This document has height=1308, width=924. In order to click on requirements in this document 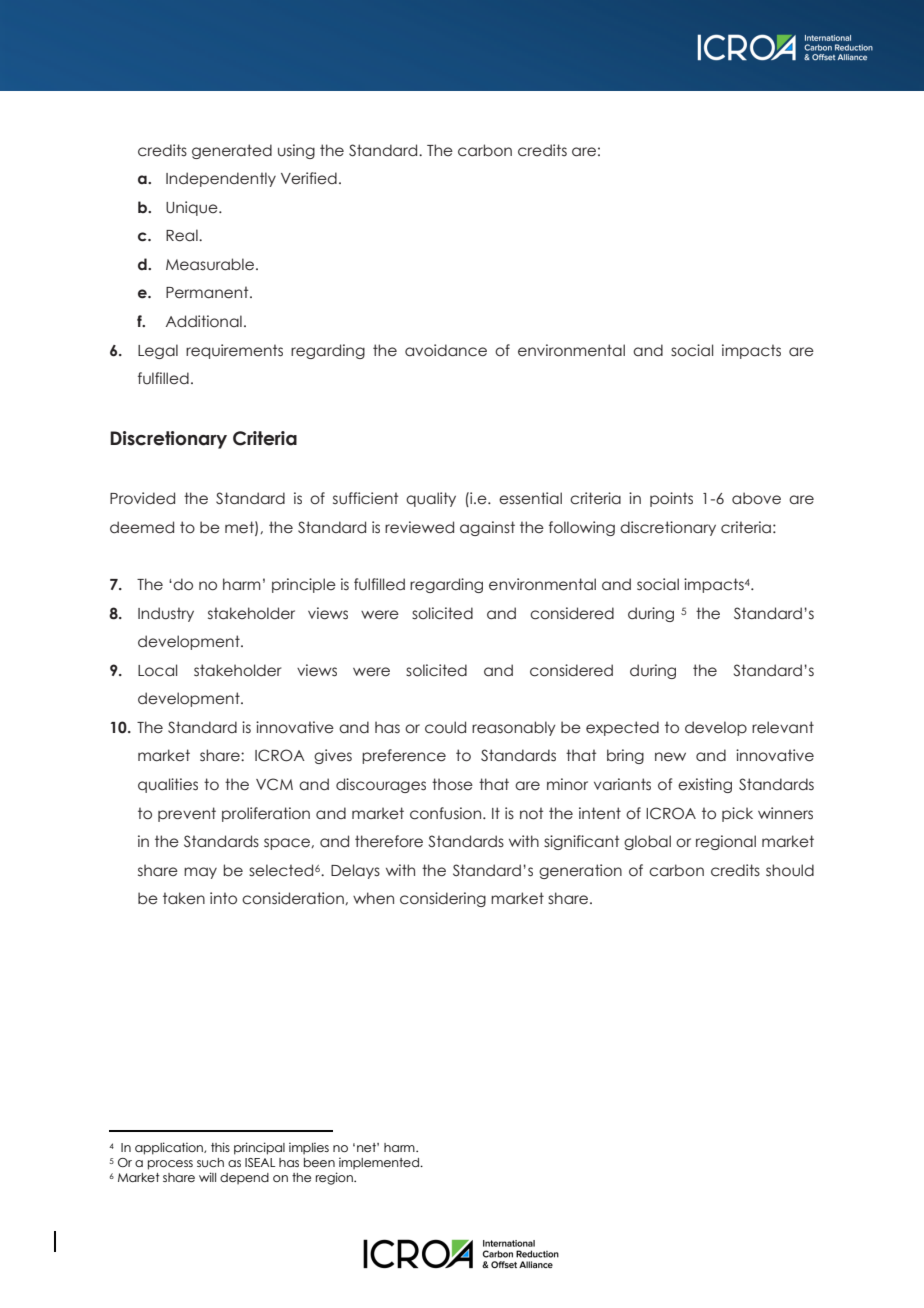, I will do `click(234, 351)`.
